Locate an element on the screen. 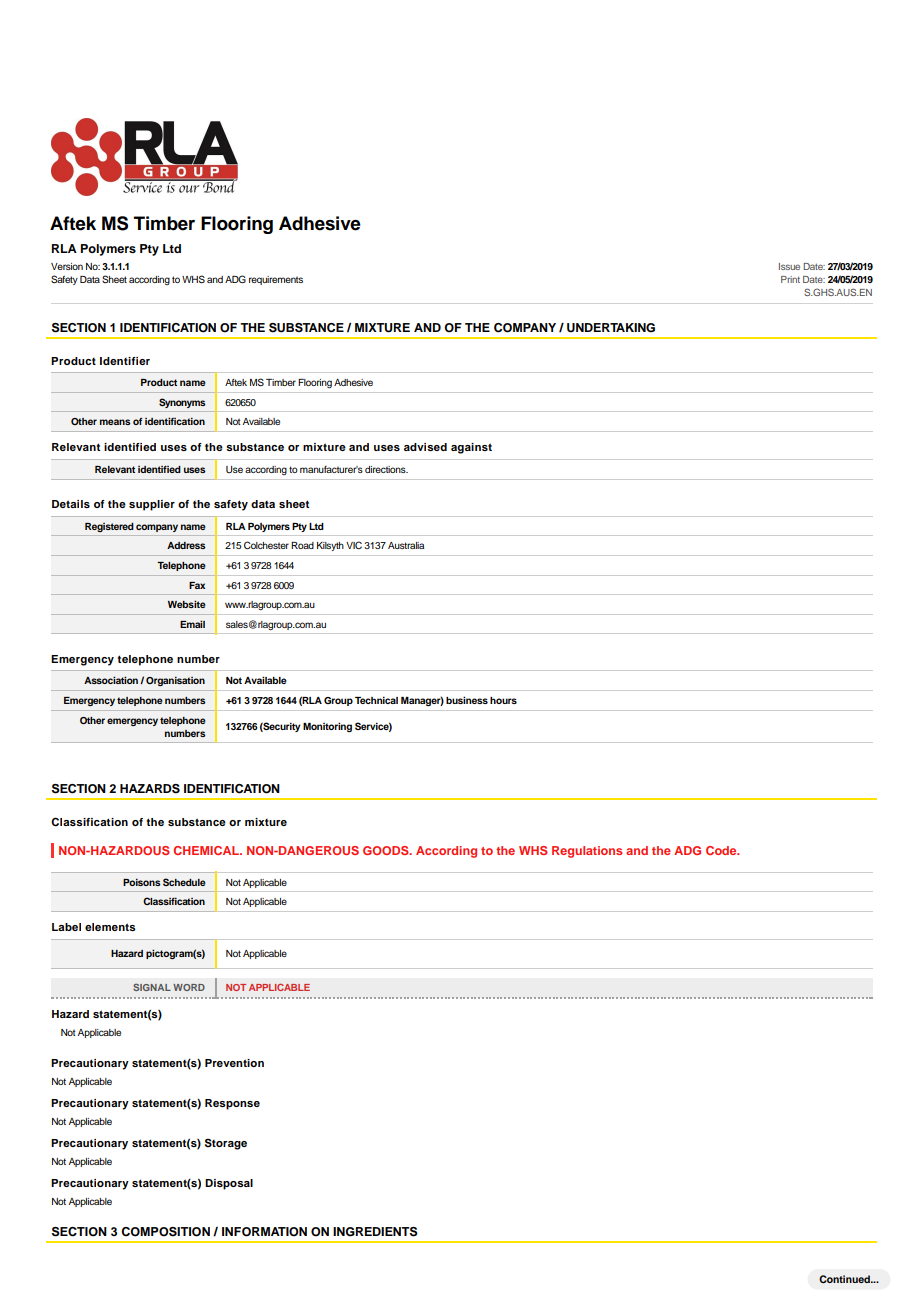 The height and width of the screenshot is (1308, 924). COMPOSITION is located at coordinates (165, 1232).
